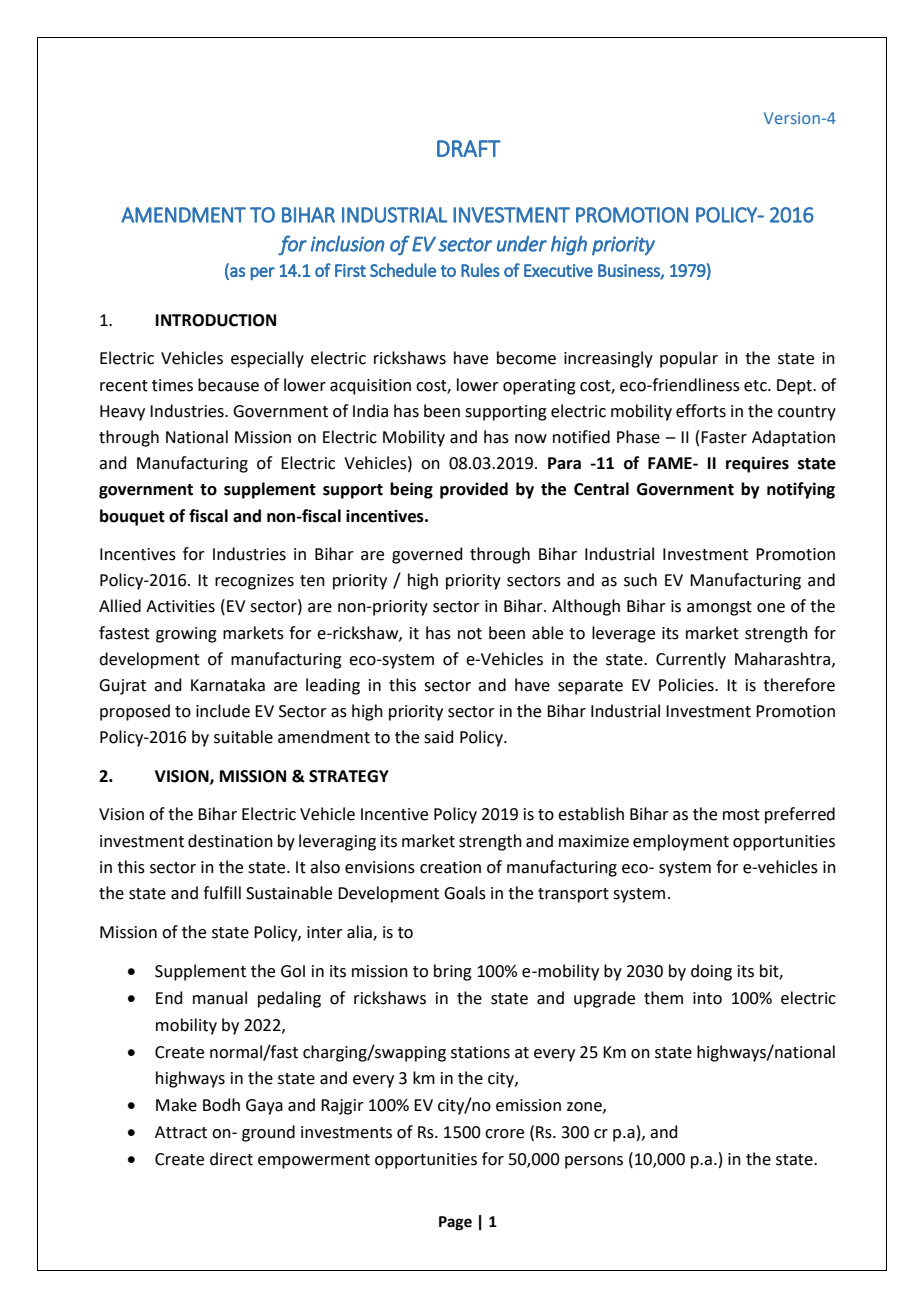 Image resolution: width=924 pixels, height=1308 pixels. I want to click on DRAFT, so click(469, 148).
